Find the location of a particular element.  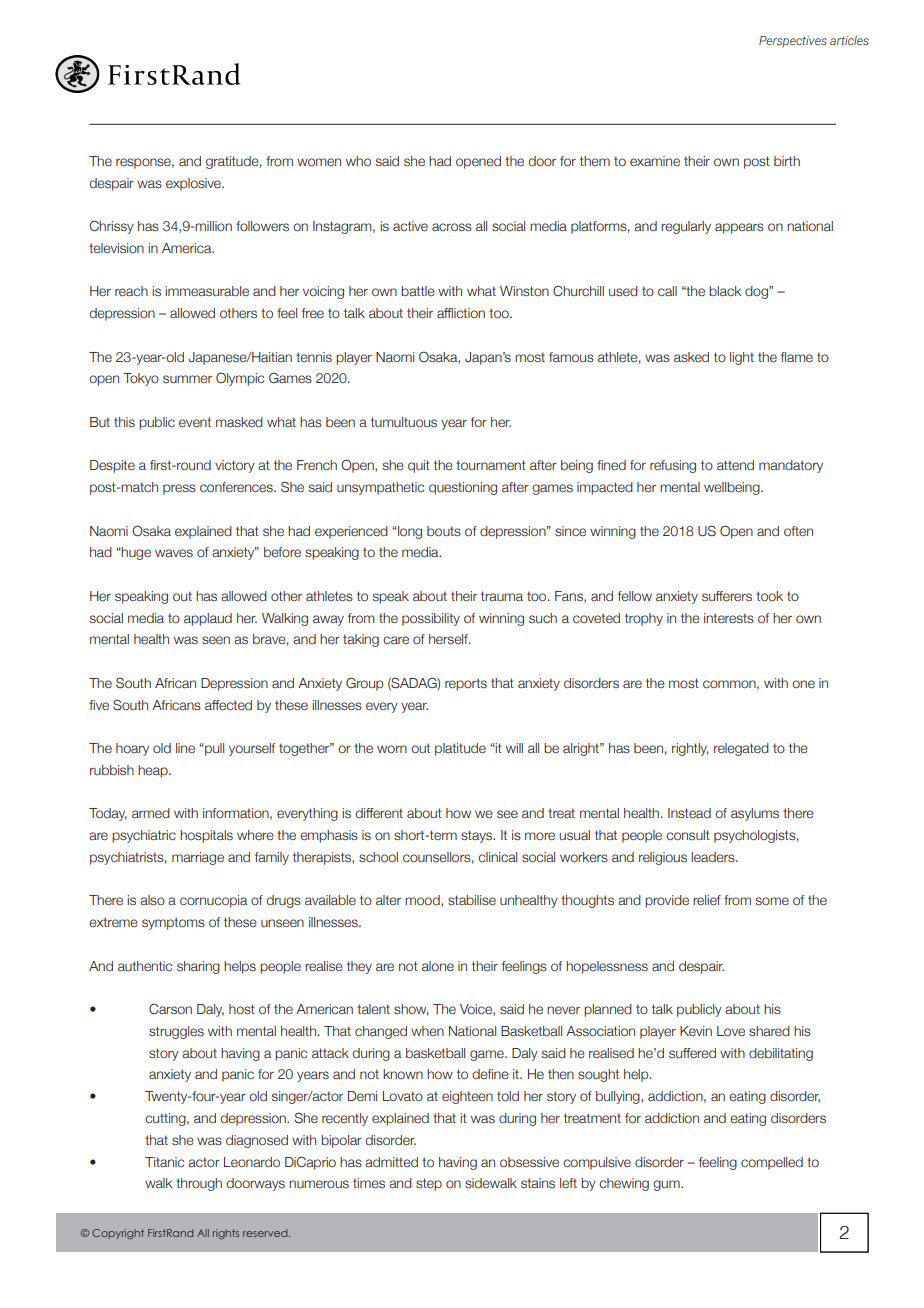

who is located at coordinates (358, 161).
